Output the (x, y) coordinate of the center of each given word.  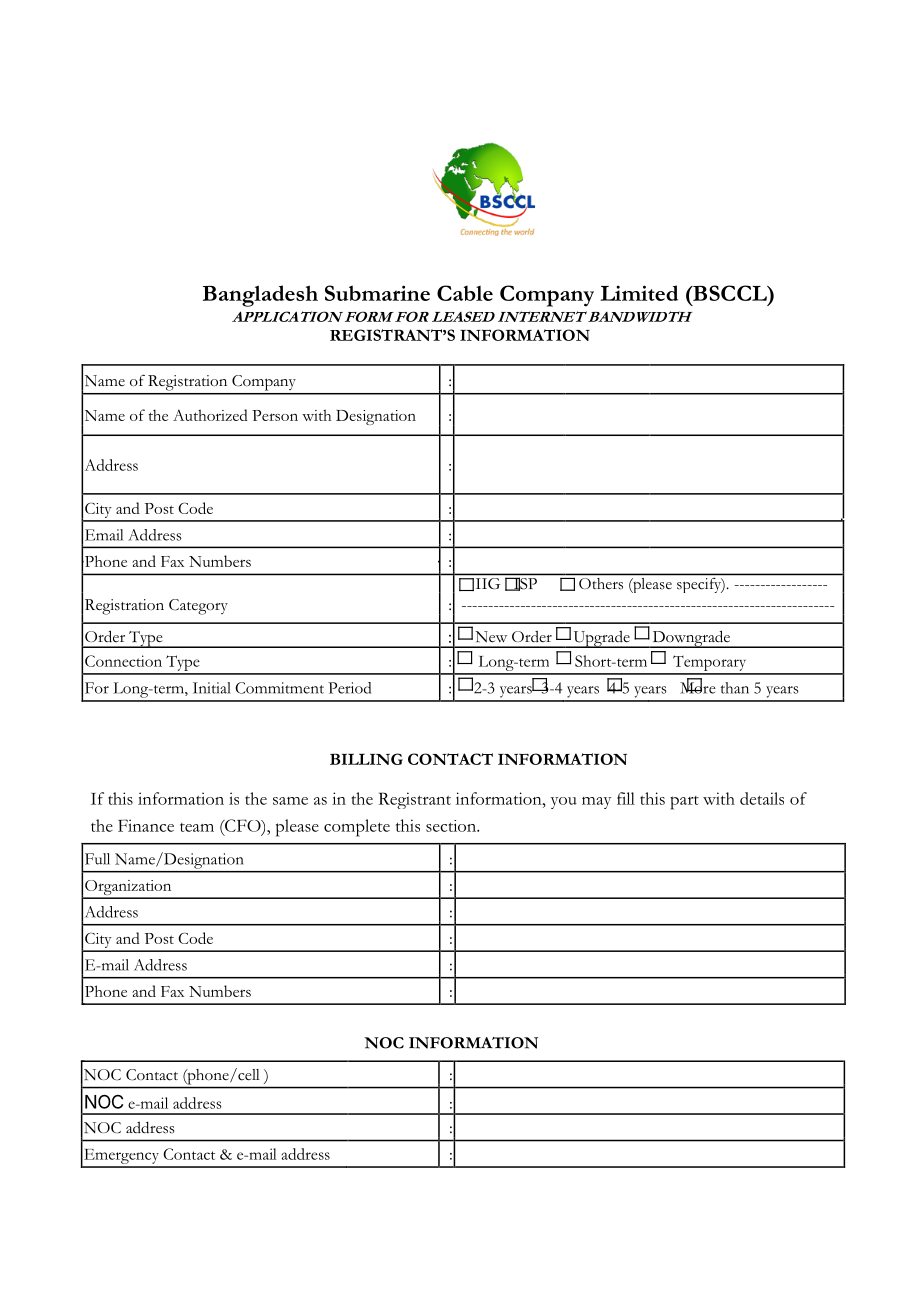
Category (198, 607)
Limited (639, 293)
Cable (465, 293)
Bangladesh (260, 296)
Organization (128, 889)
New (491, 637)
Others (601, 583)
